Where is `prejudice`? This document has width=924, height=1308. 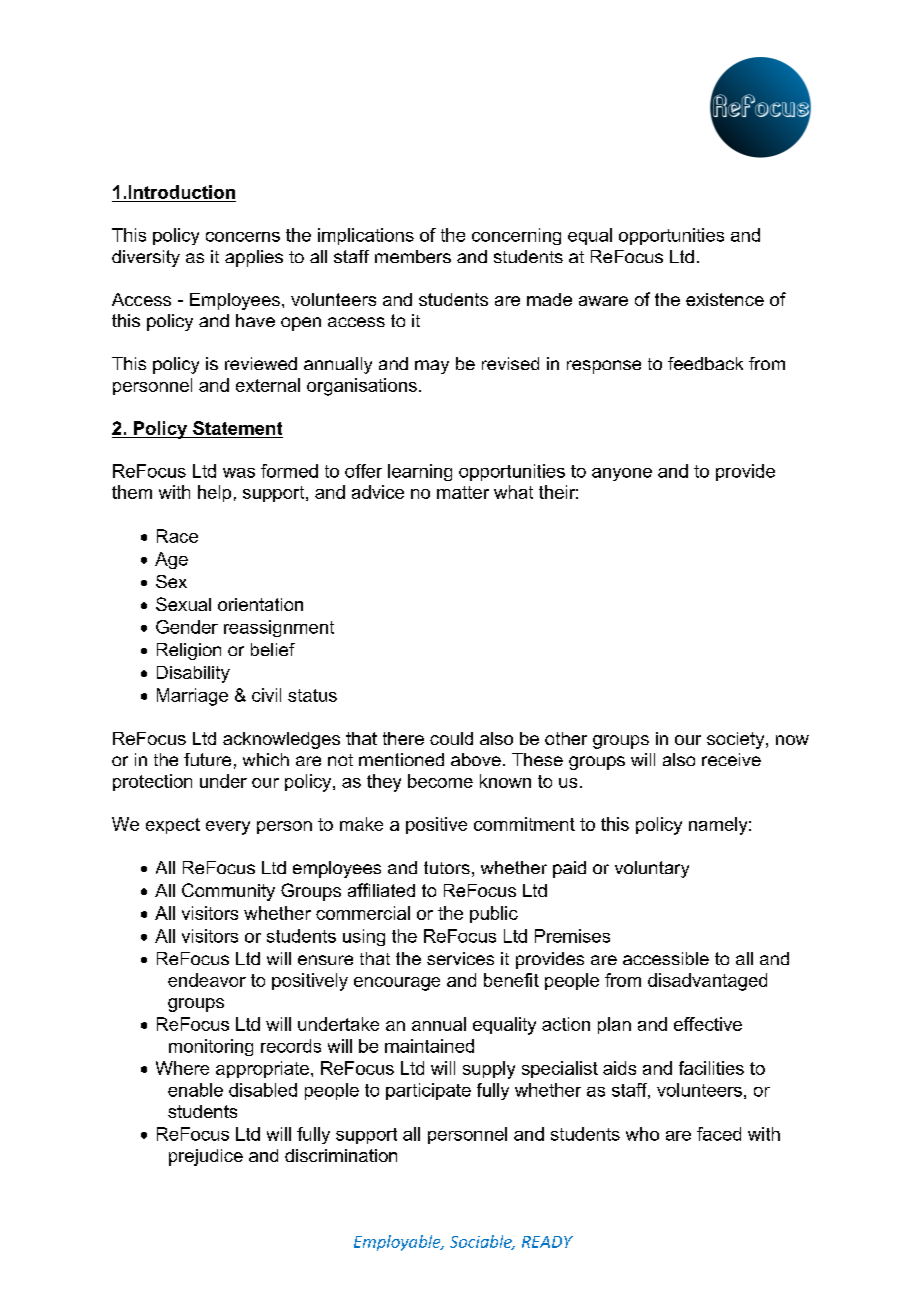 prejudice is located at coordinates (206, 1157).
